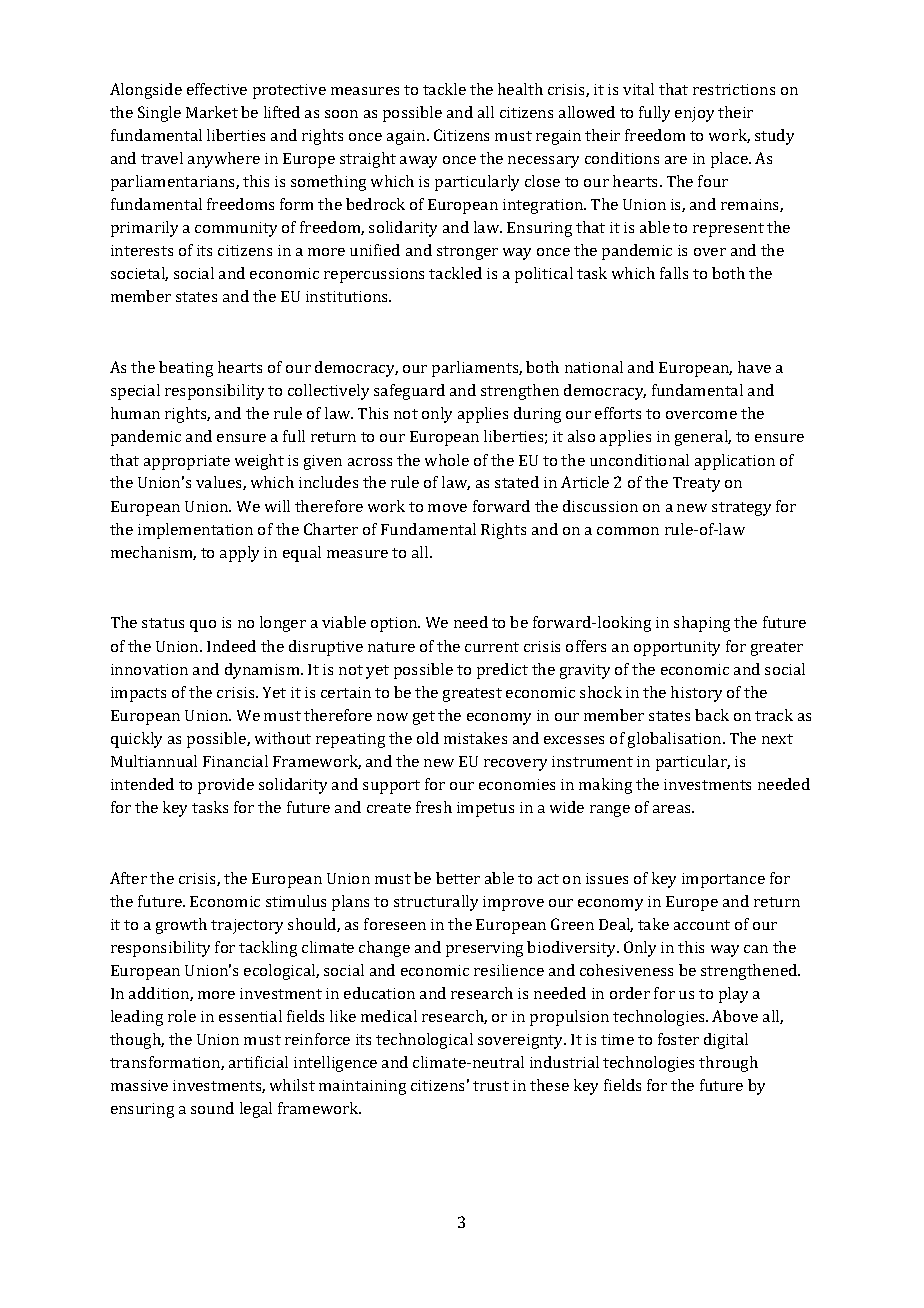  Describe the element at coordinates (212, 112) in the screenshot. I see `Market` at that location.
